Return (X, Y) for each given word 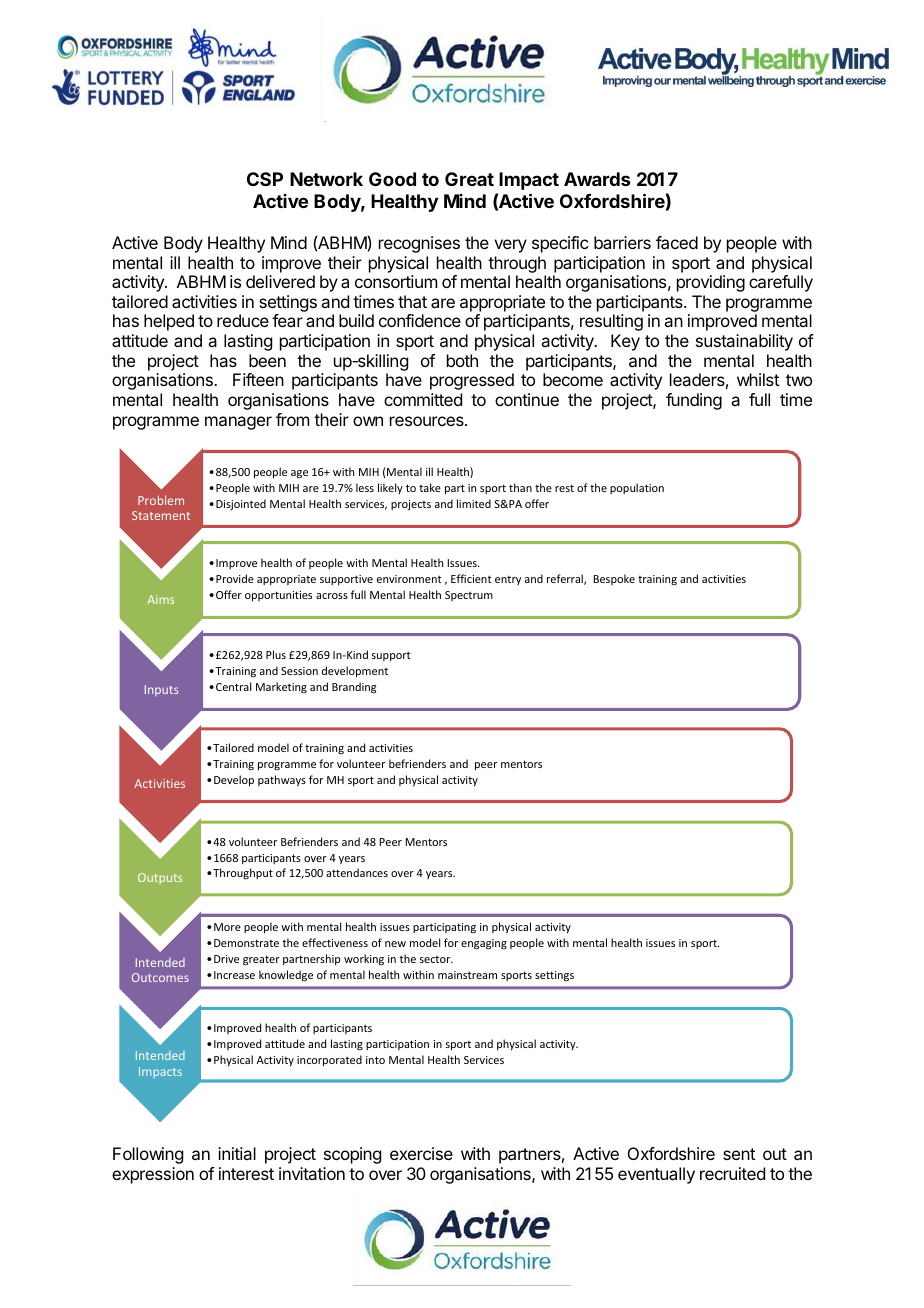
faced (677, 242)
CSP (265, 179)
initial (237, 1153)
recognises (419, 244)
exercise (421, 1153)
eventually (656, 1175)
